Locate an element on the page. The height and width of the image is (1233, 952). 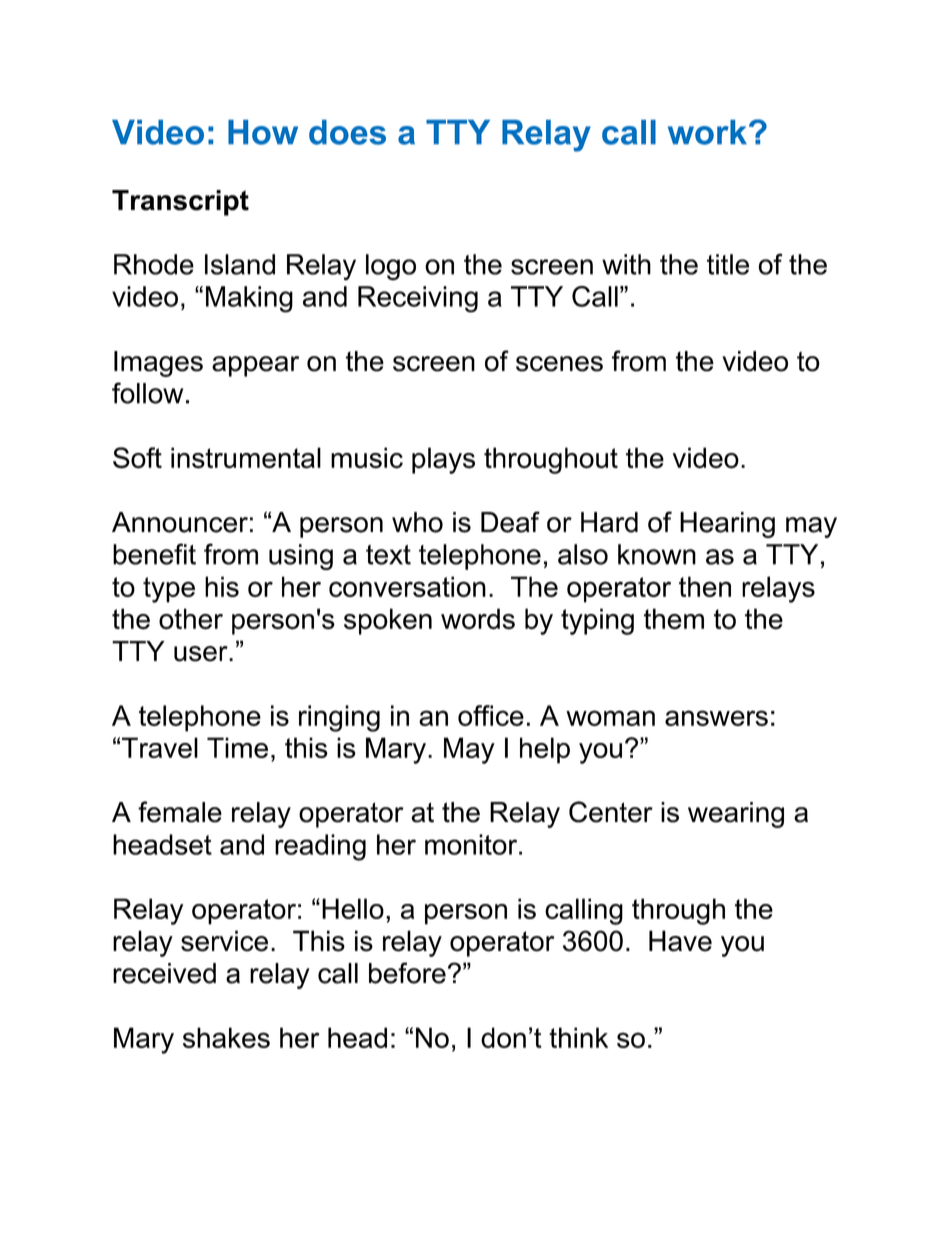
conversation is located at coordinates (407, 586).
